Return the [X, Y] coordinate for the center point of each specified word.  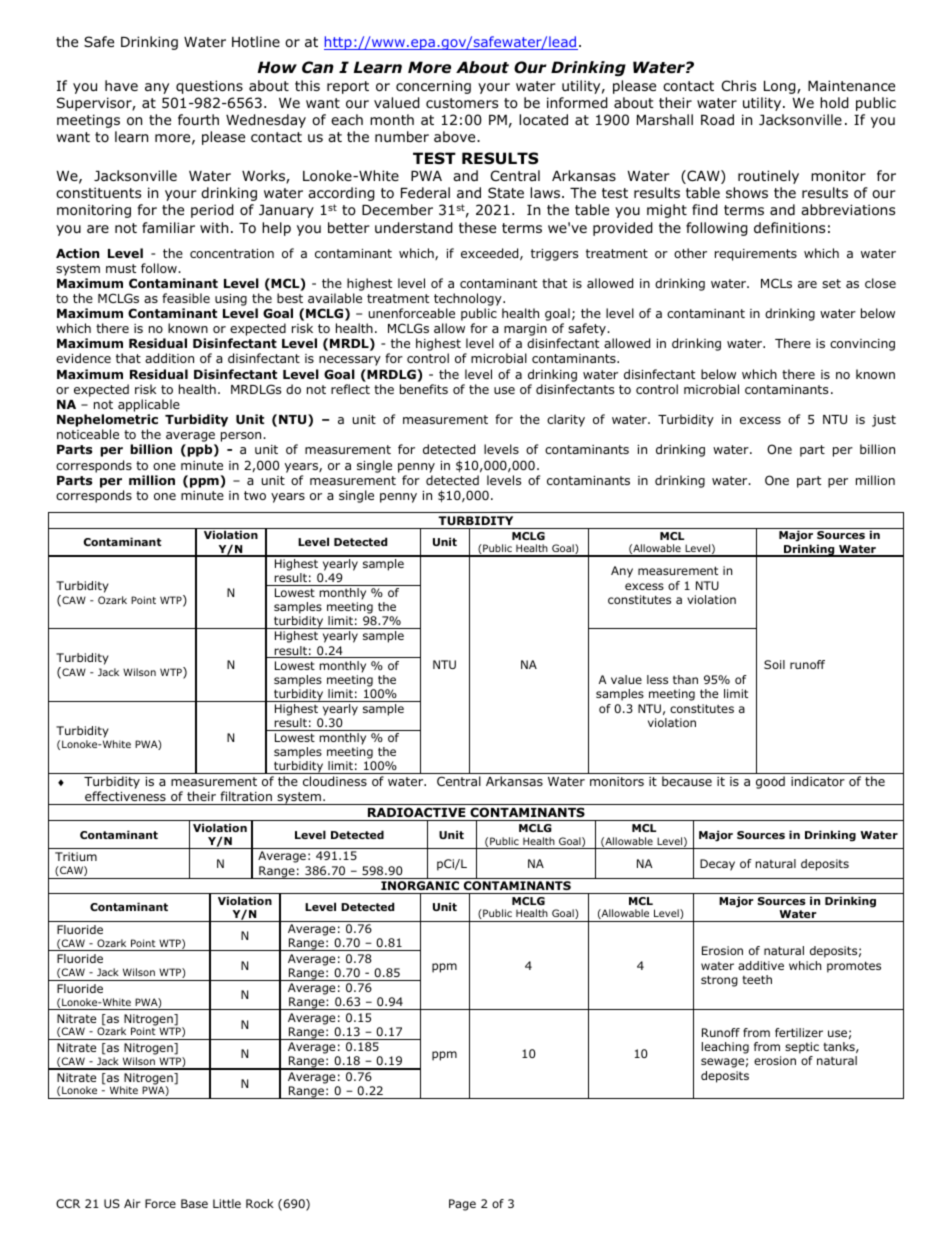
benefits [424, 389]
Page [462, 1205]
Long [781, 87]
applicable [149, 407]
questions [209, 87]
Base [194, 1203]
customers [462, 103]
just [884, 421]
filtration [246, 796]
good [770, 782]
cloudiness [335, 781]
